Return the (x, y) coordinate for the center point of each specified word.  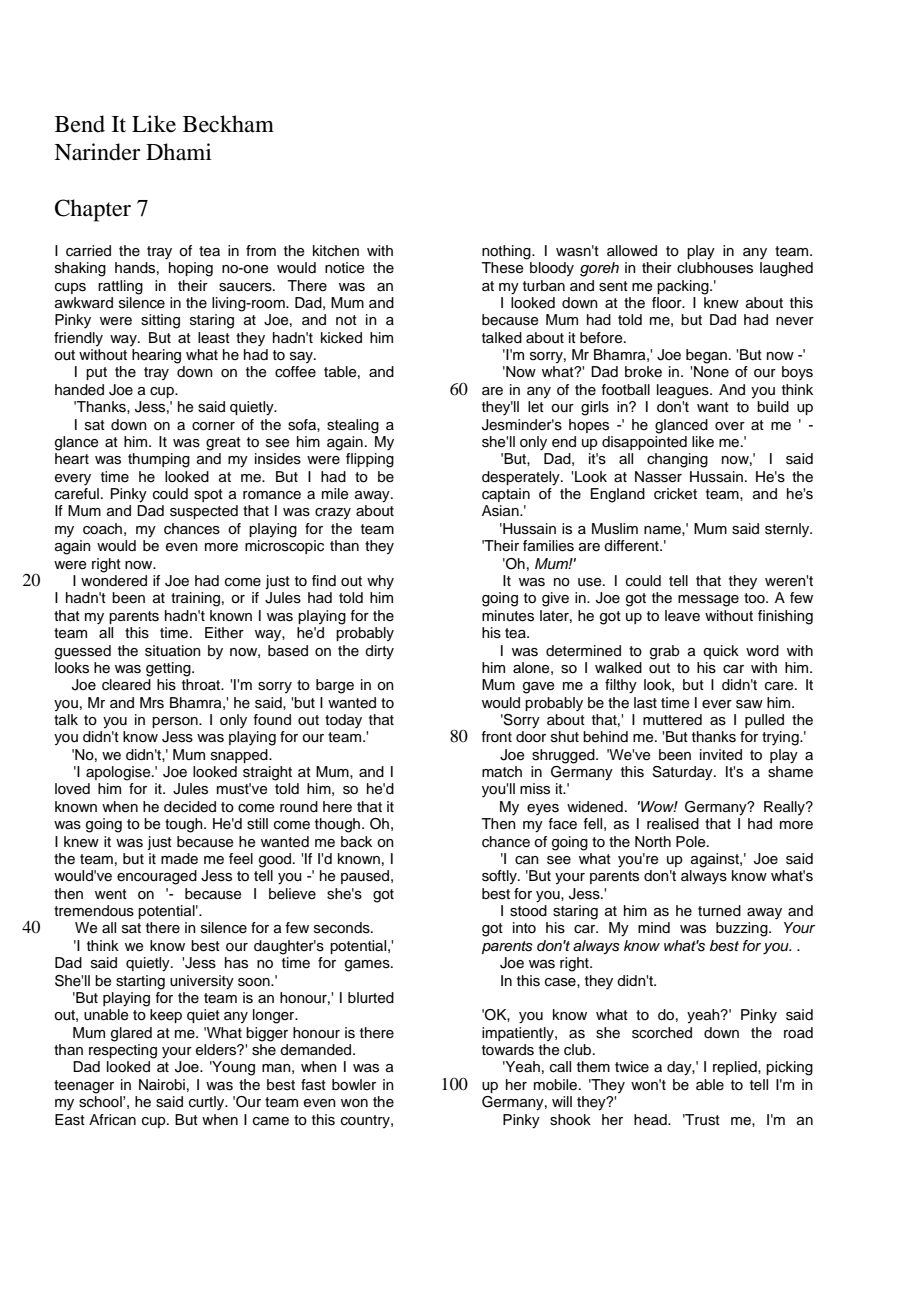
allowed (632, 251)
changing (677, 460)
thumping (159, 460)
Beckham (228, 124)
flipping (370, 460)
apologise (119, 773)
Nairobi (162, 1084)
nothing (507, 252)
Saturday (683, 773)
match (502, 772)
